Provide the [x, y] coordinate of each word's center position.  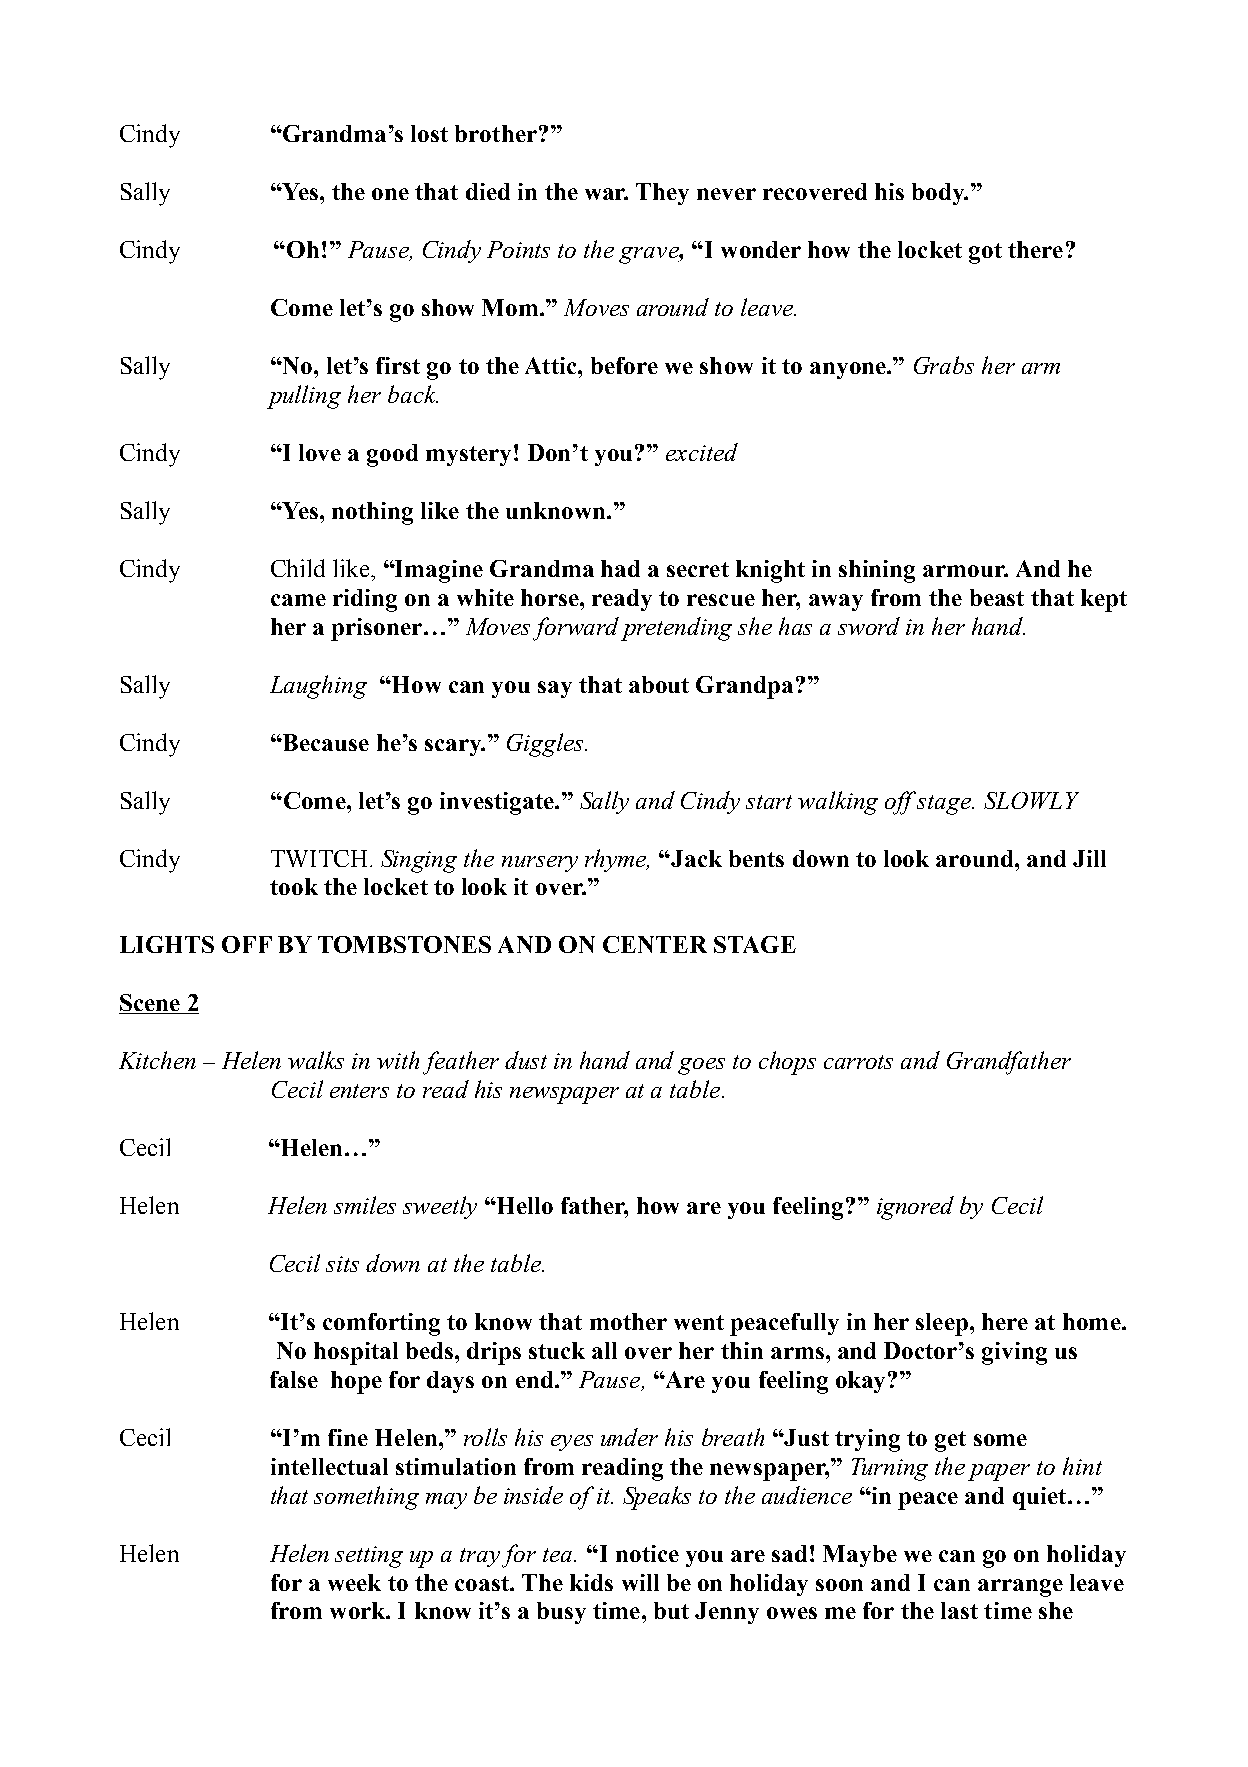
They [662, 194]
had [620, 568]
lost [429, 133]
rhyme [617, 860]
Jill [1089, 858]
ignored [915, 1208]
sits [342, 1264]
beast [997, 597]
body [939, 194]
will [640, 1582]
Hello [524, 1205]
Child [298, 568]
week [354, 1582]
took [294, 886]
